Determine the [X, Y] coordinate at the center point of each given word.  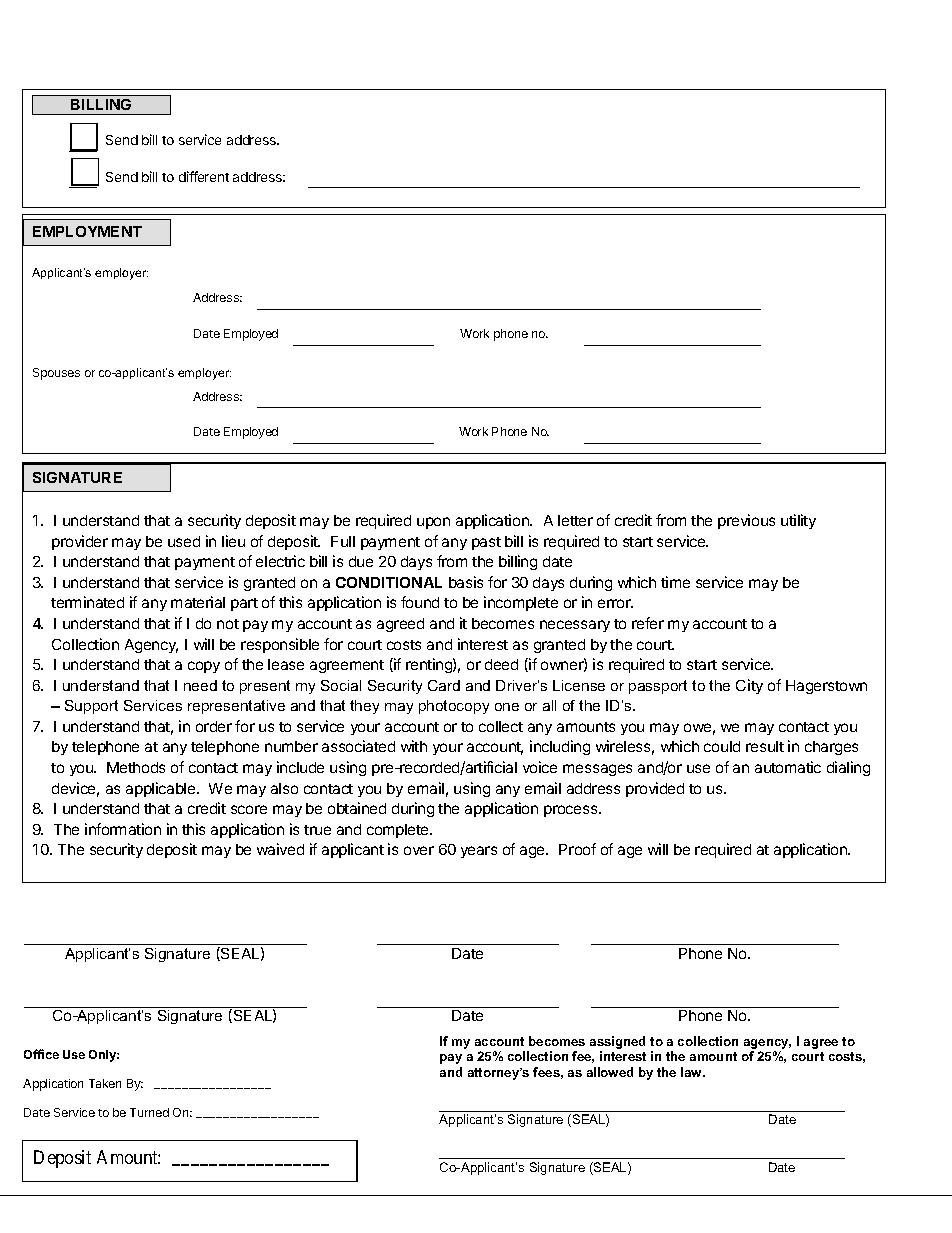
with [414, 746]
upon [433, 523]
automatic [788, 767]
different [204, 176]
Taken [105, 1083]
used [184, 541]
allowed [610, 1072]
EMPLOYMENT [87, 231]
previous [746, 521]
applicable [162, 789]
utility [798, 521]
